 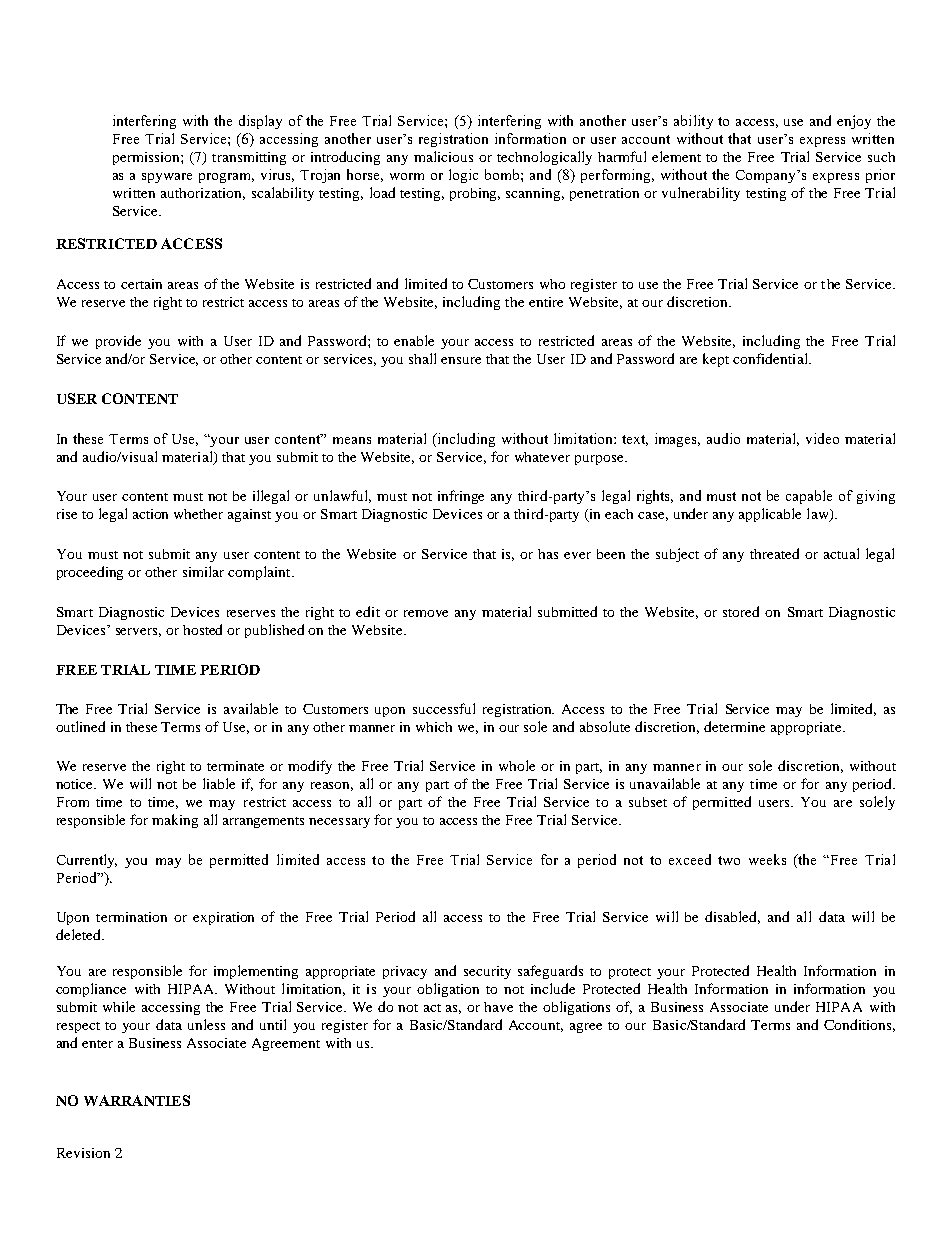 I want to click on WARRANTIES, so click(x=137, y=1100).
